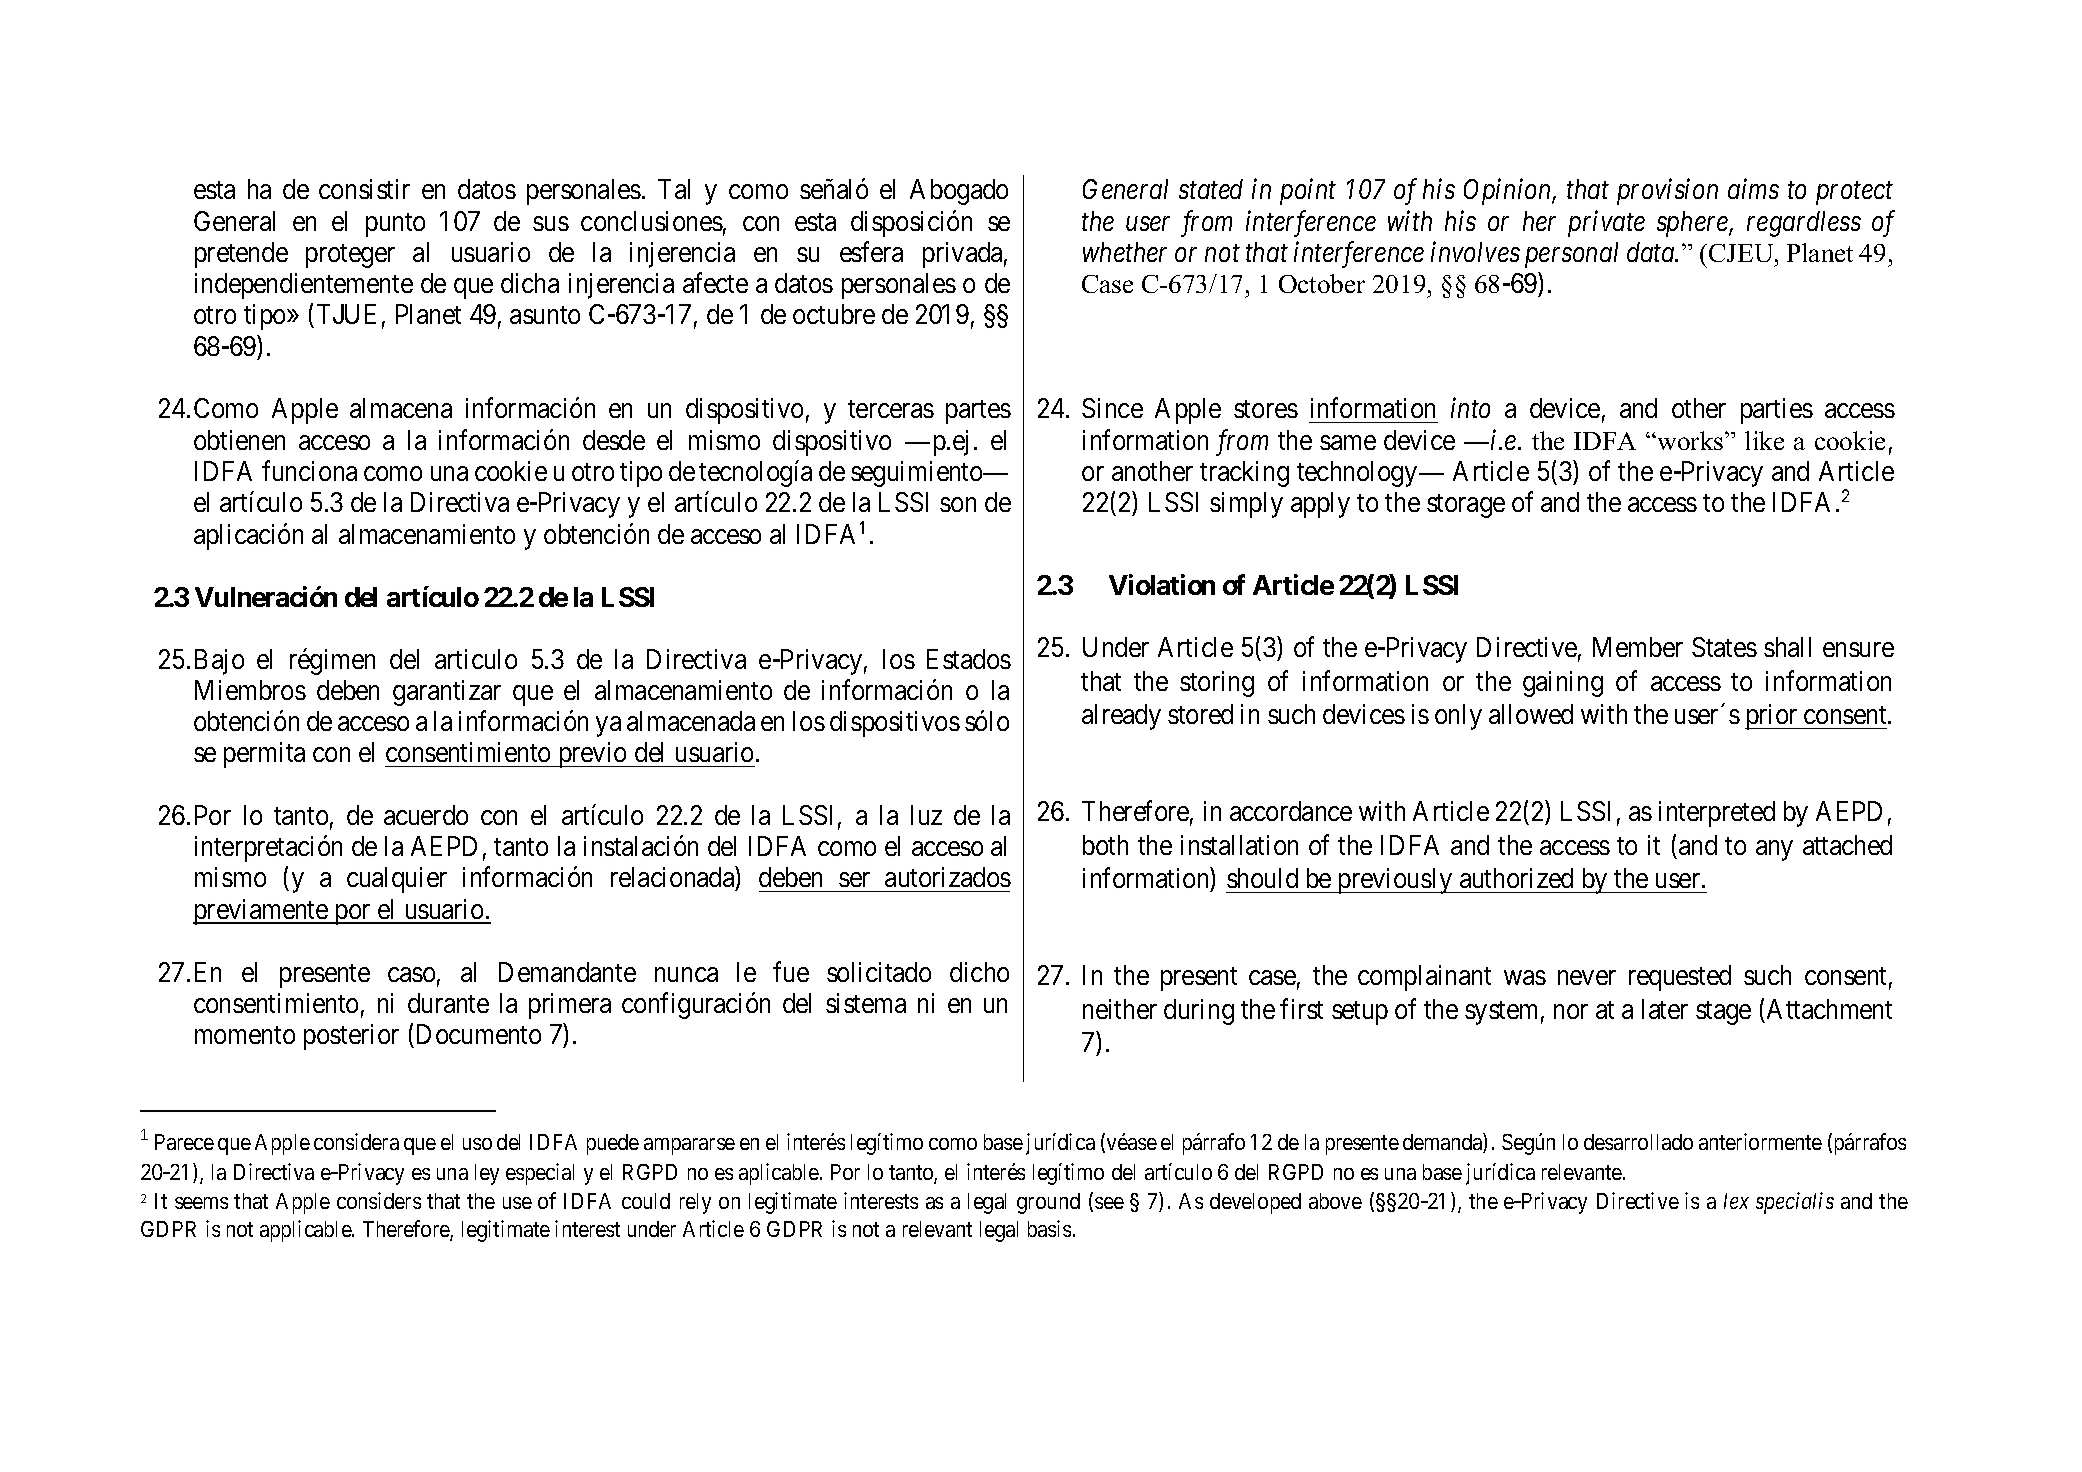  I want to click on private, so click(1606, 224).
